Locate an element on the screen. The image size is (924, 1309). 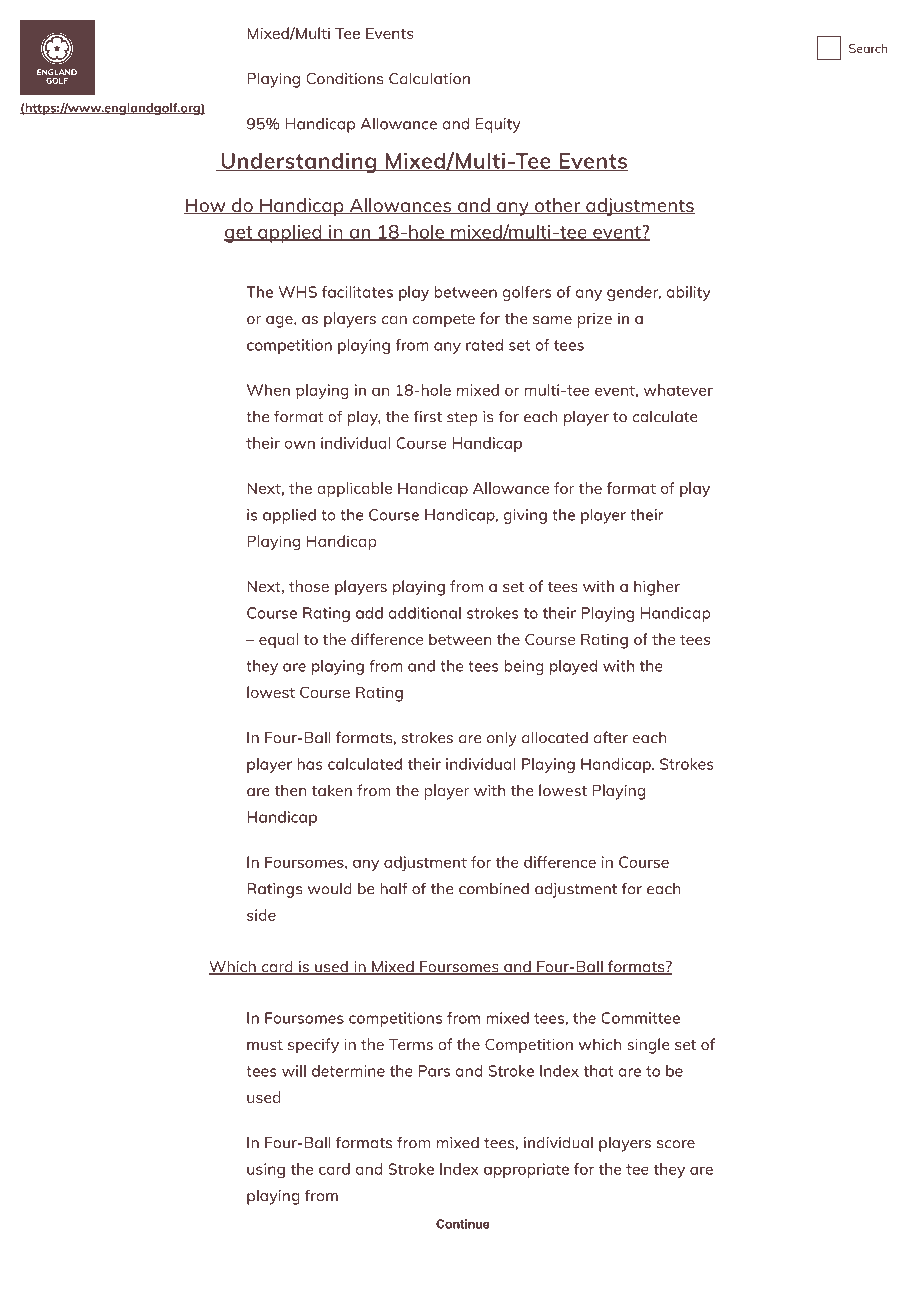
taken is located at coordinates (332, 790).
